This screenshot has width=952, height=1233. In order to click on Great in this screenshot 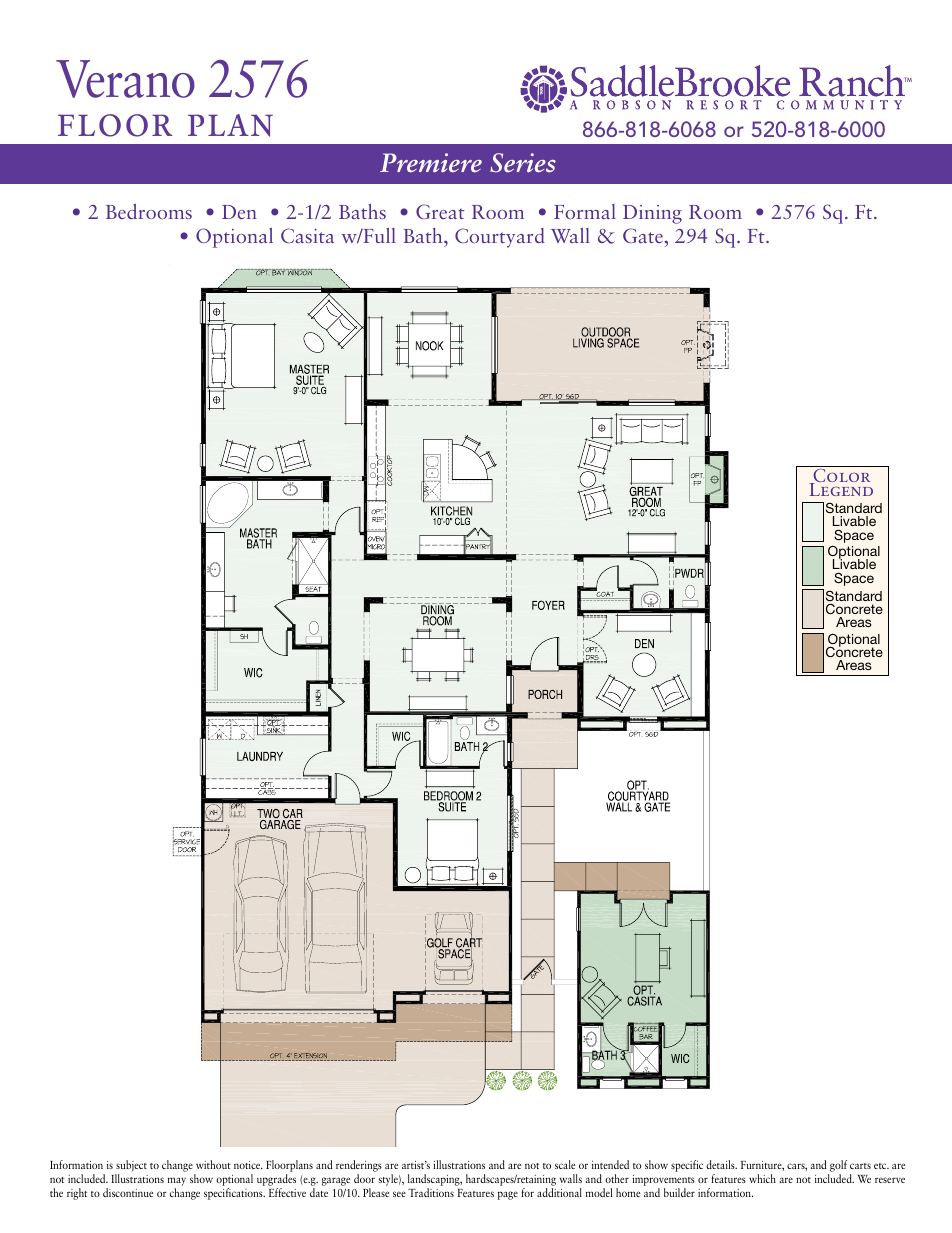, I will do `click(440, 211)`.
